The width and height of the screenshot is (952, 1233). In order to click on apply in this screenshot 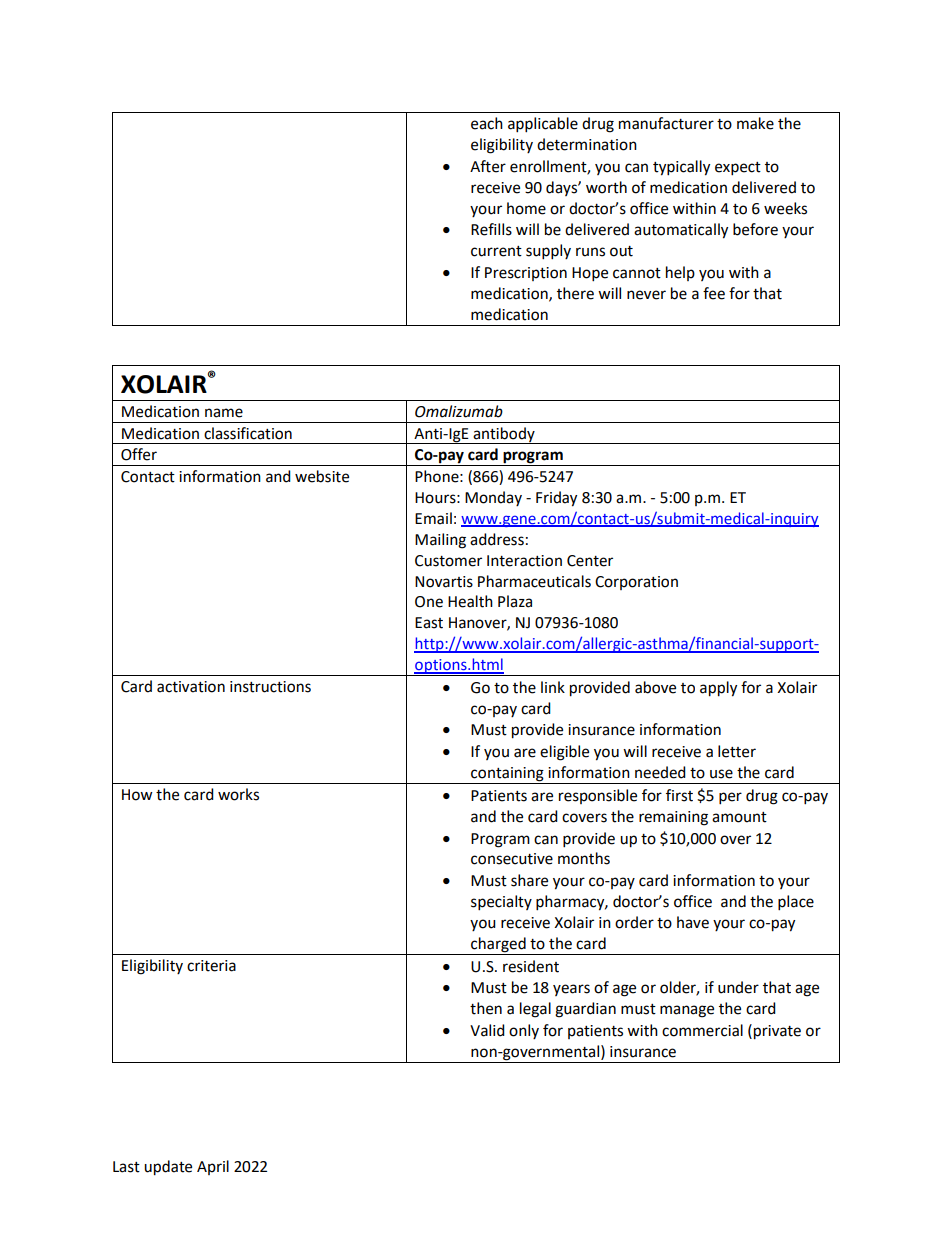, I will do `click(718, 689)`.
